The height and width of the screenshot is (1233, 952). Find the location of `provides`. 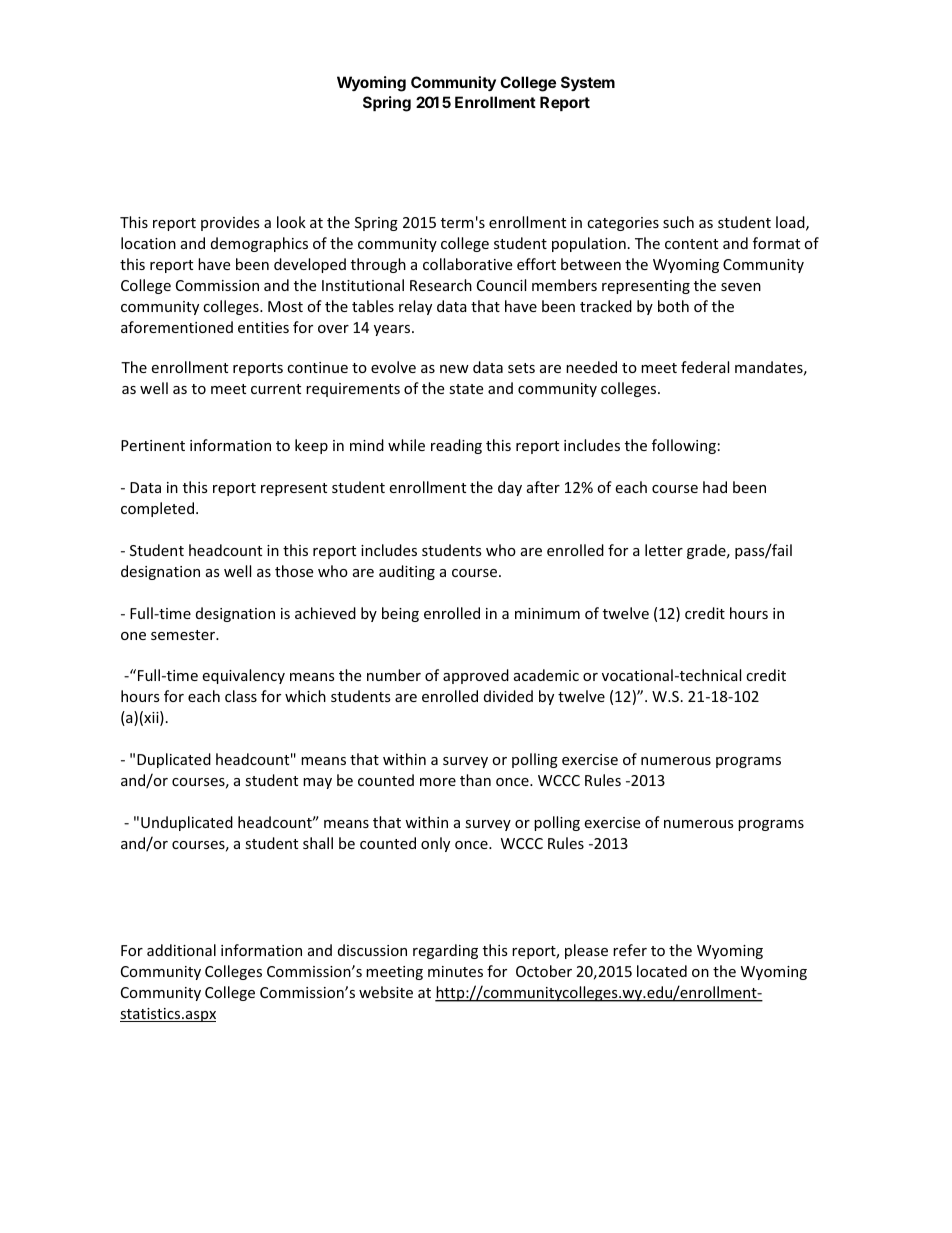

provides is located at coordinates (230, 223).
